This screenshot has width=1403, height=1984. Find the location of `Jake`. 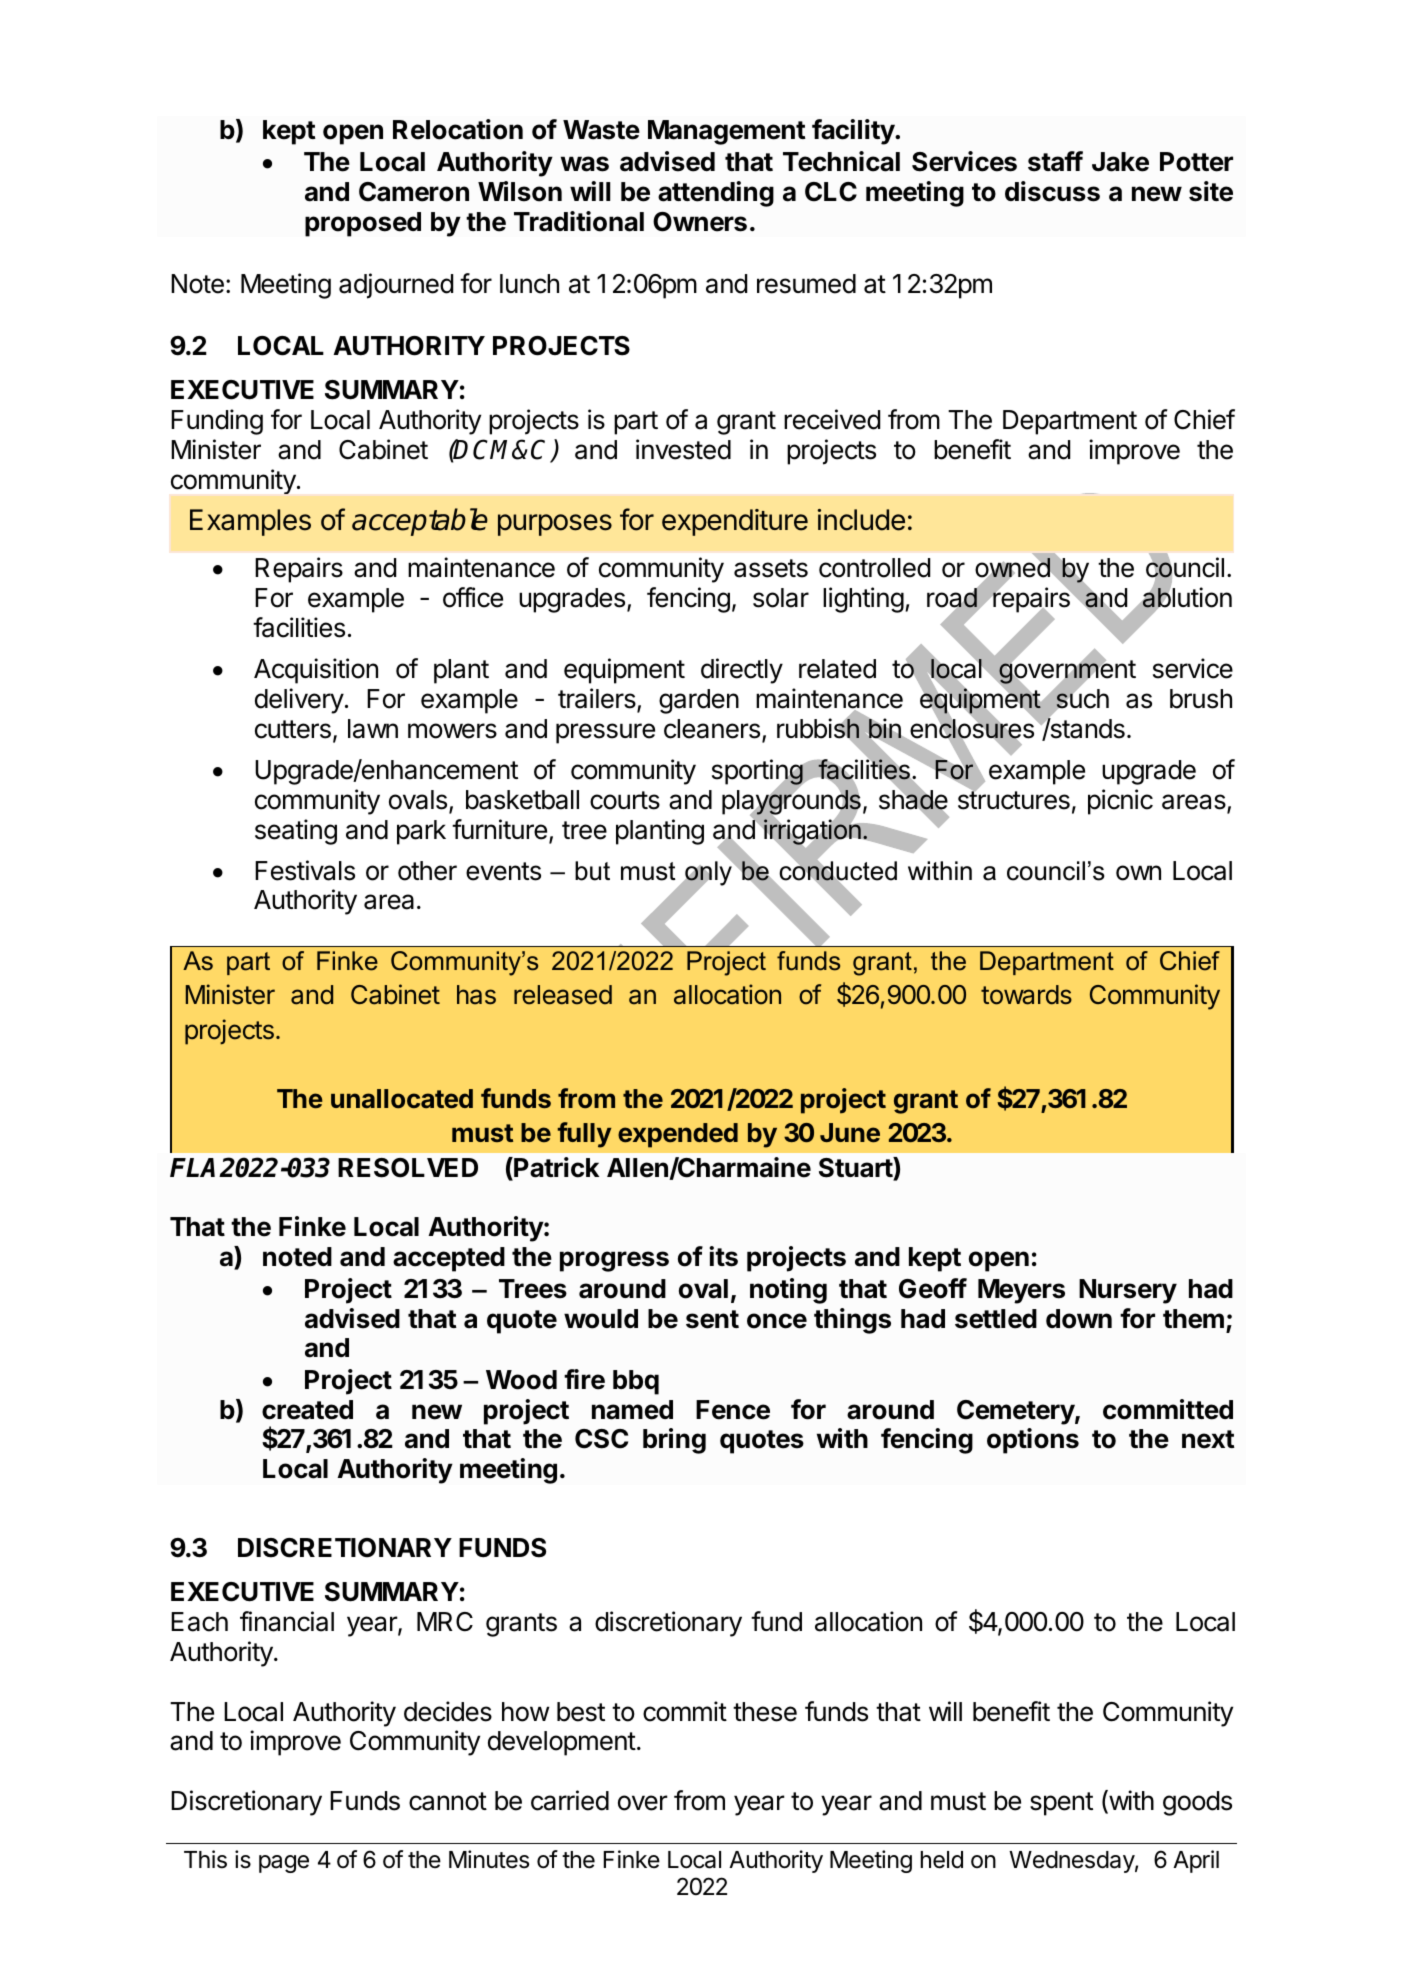

Jake is located at coordinates (1120, 162).
